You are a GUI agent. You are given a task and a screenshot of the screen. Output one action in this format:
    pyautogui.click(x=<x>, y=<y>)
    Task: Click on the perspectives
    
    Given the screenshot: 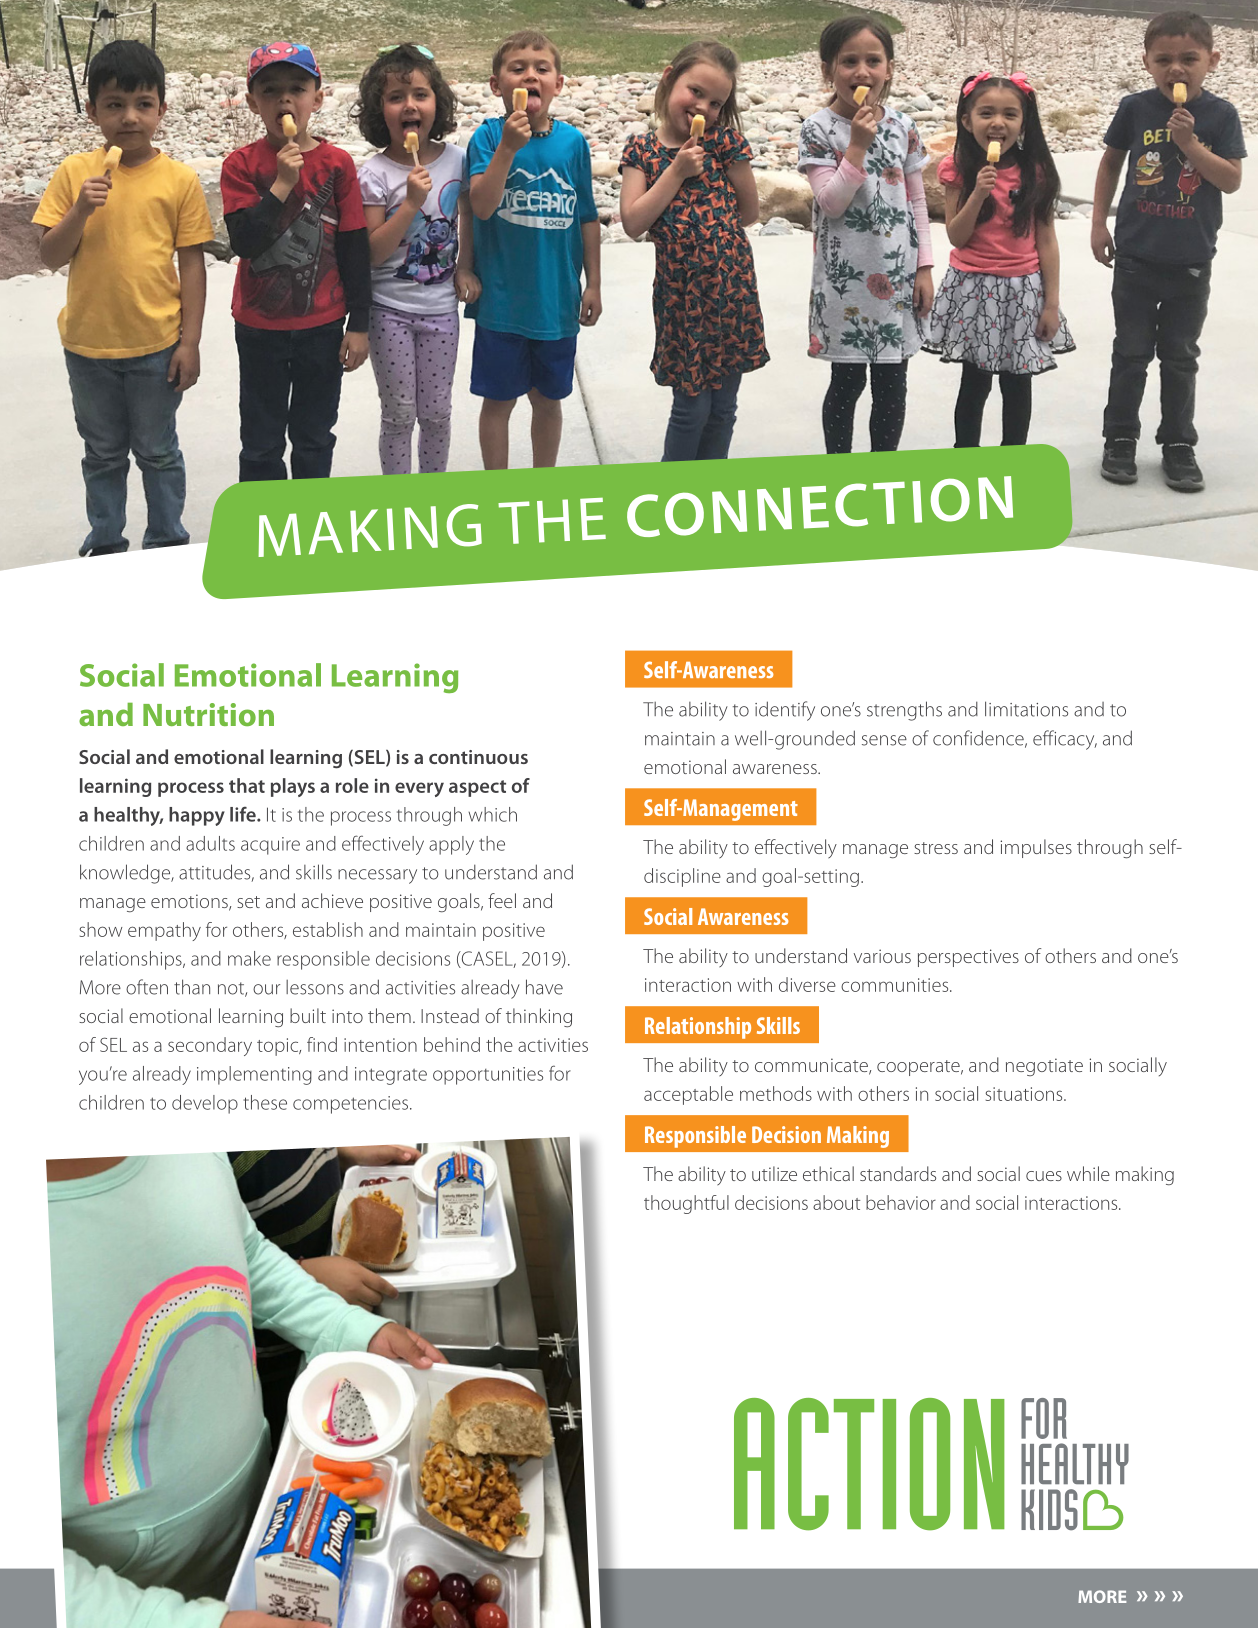 What is the action you would take?
    pyautogui.click(x=968, y=958)
